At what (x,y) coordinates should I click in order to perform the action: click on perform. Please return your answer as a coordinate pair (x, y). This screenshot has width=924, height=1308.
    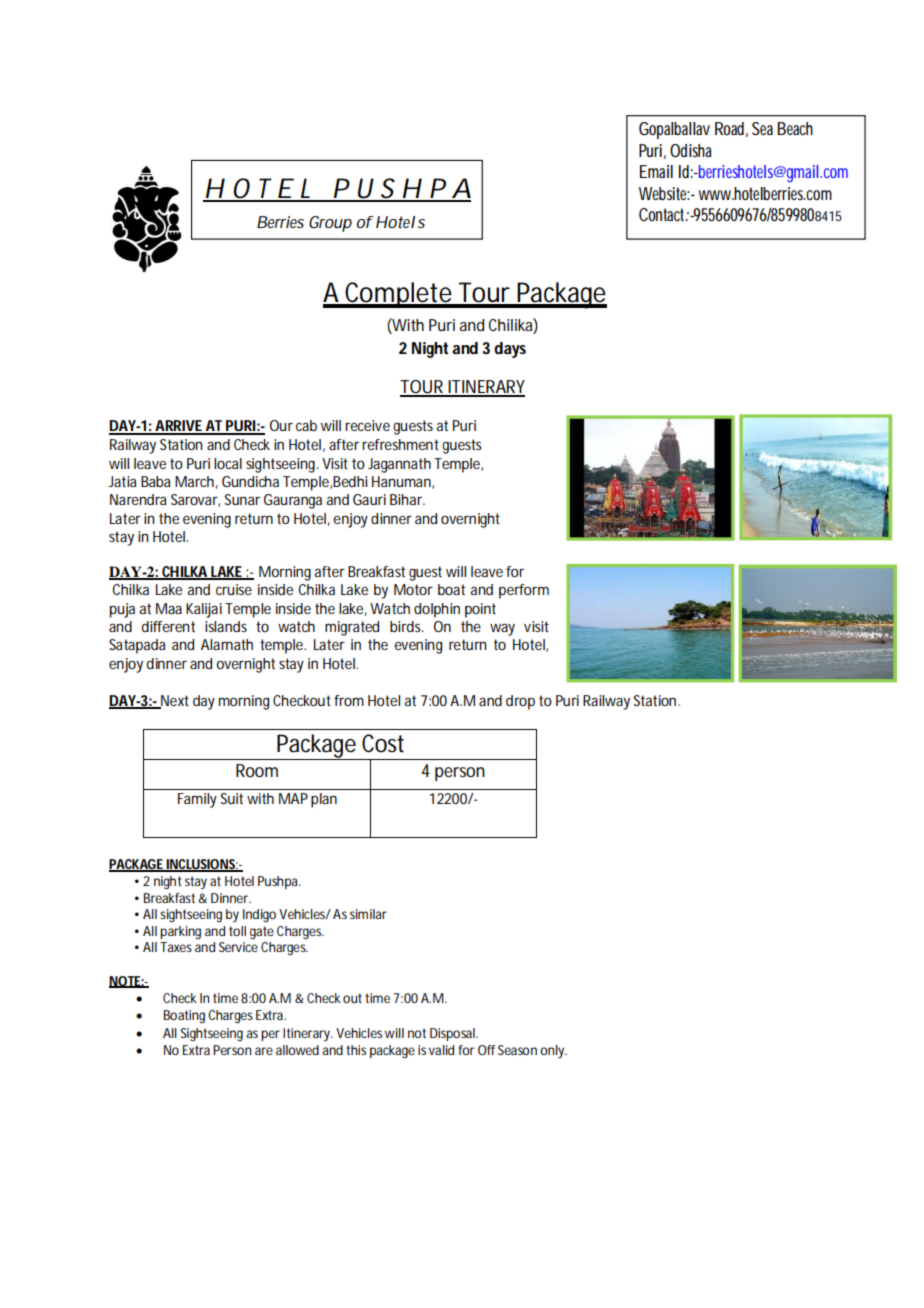
    Looking at the image, I should click on (524, 591).
